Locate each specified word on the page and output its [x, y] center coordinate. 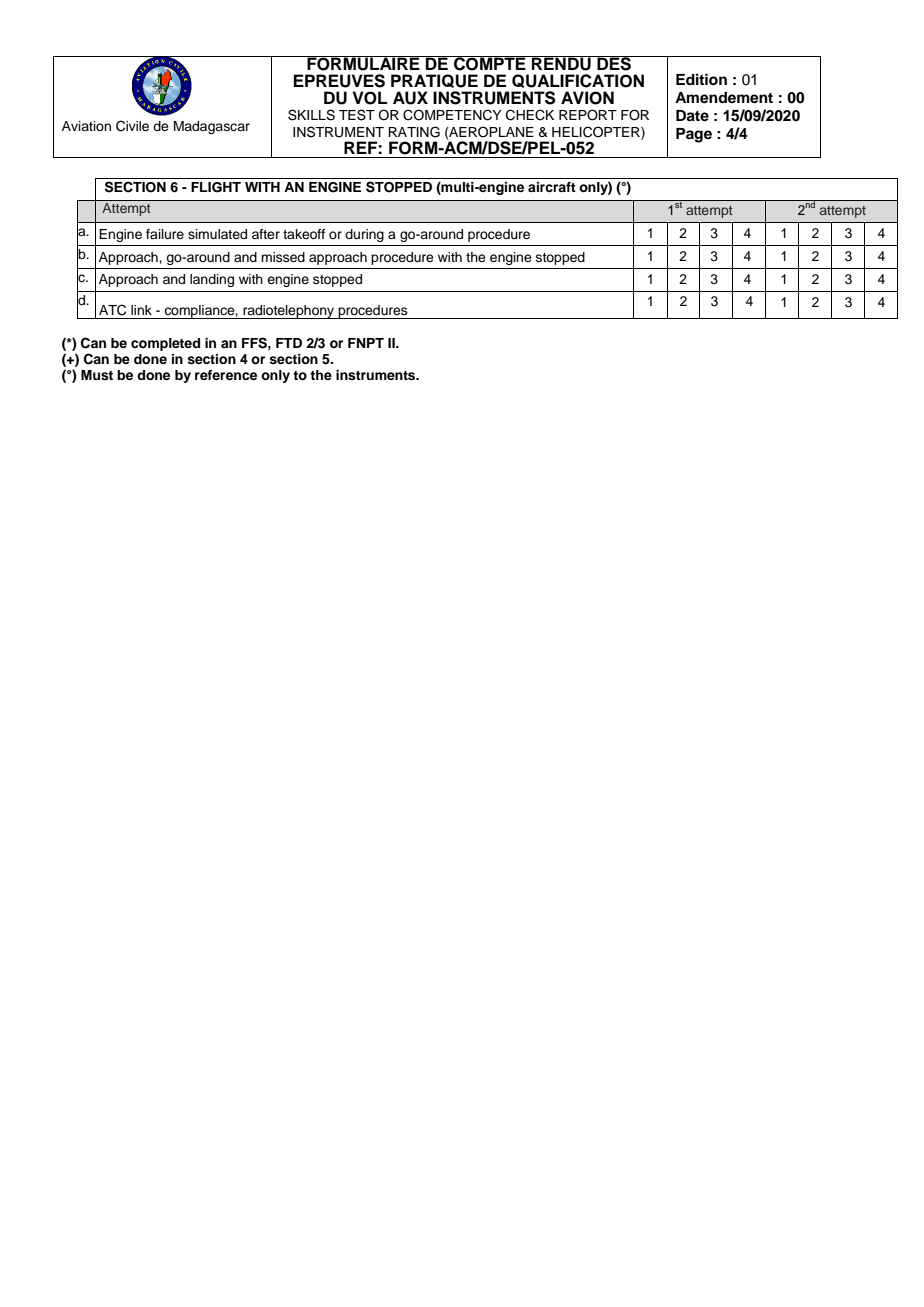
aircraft [552, 187]
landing [212, 280]
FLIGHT [216, 187]
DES [614, 63]
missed [283, 257]
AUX [410, 98]
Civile [132, 126]
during [364, 235]
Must [97, 375]
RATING [414, 132]
